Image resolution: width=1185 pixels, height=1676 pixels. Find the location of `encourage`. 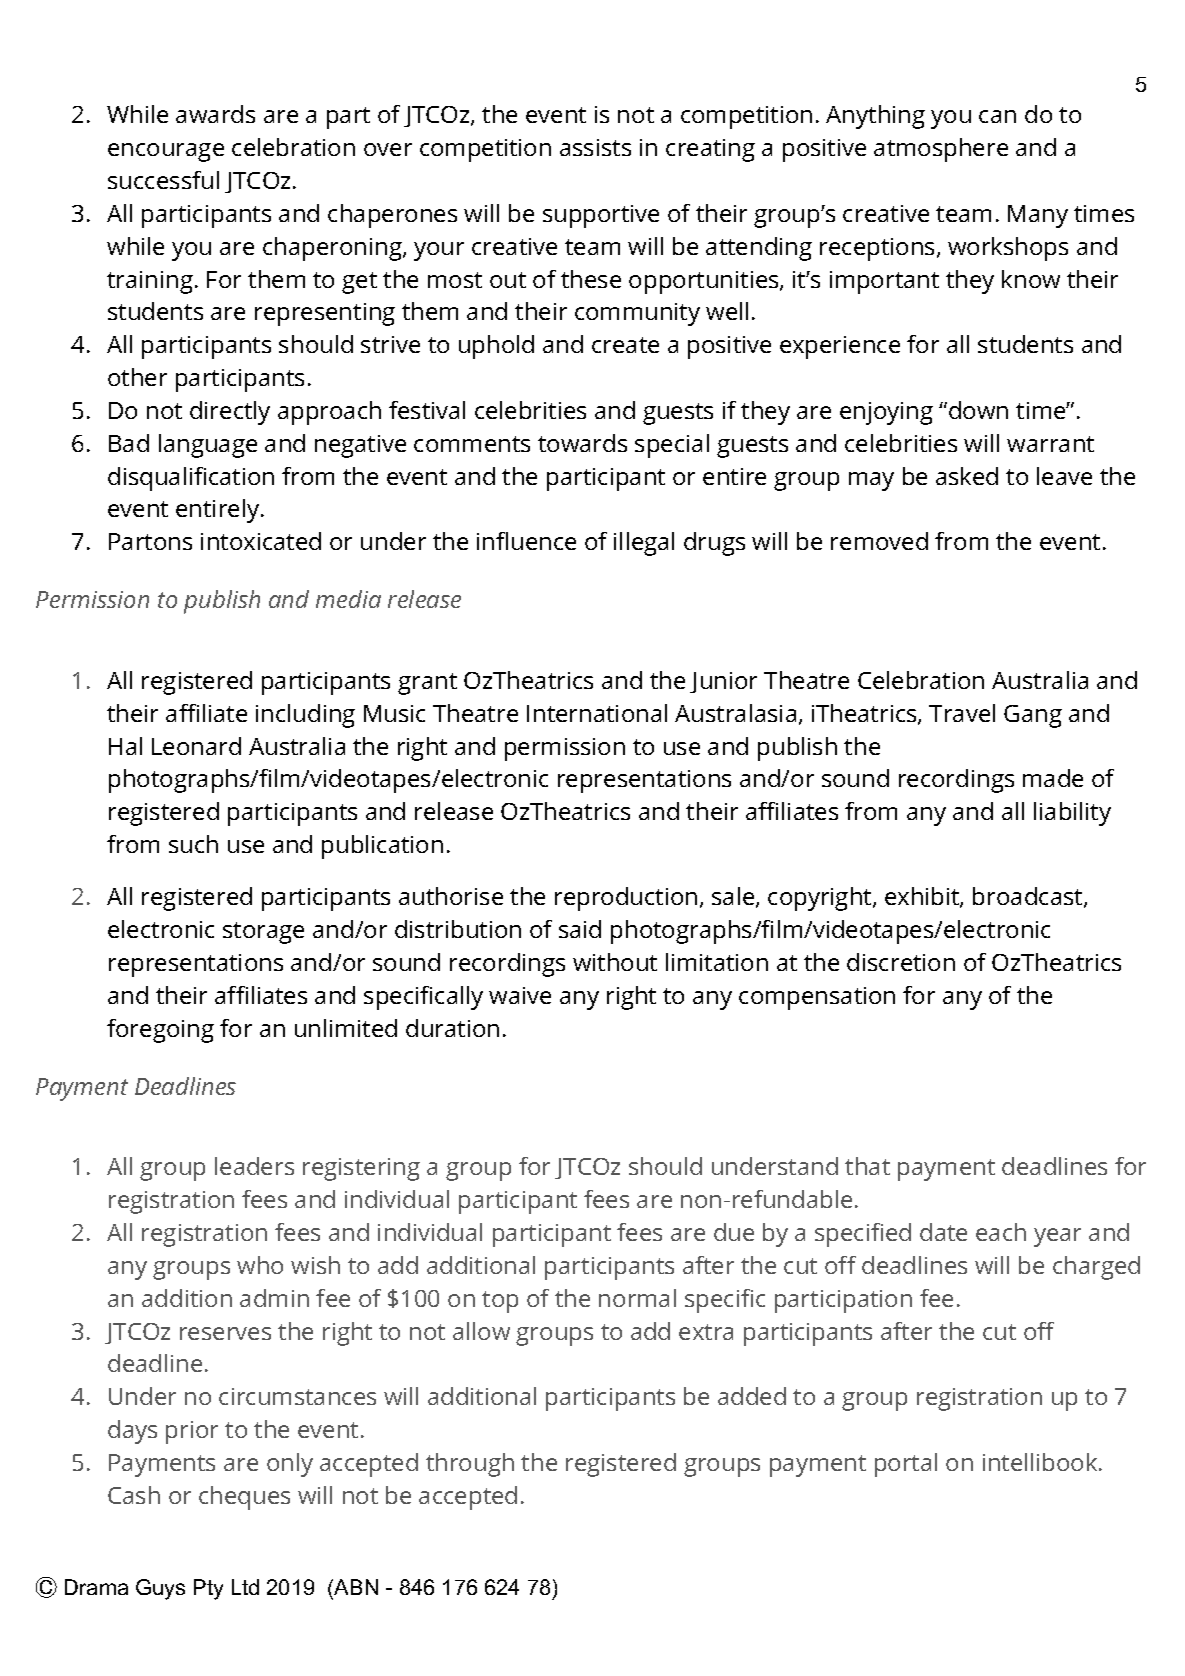

encourage is located at coordinates (166, 152).
